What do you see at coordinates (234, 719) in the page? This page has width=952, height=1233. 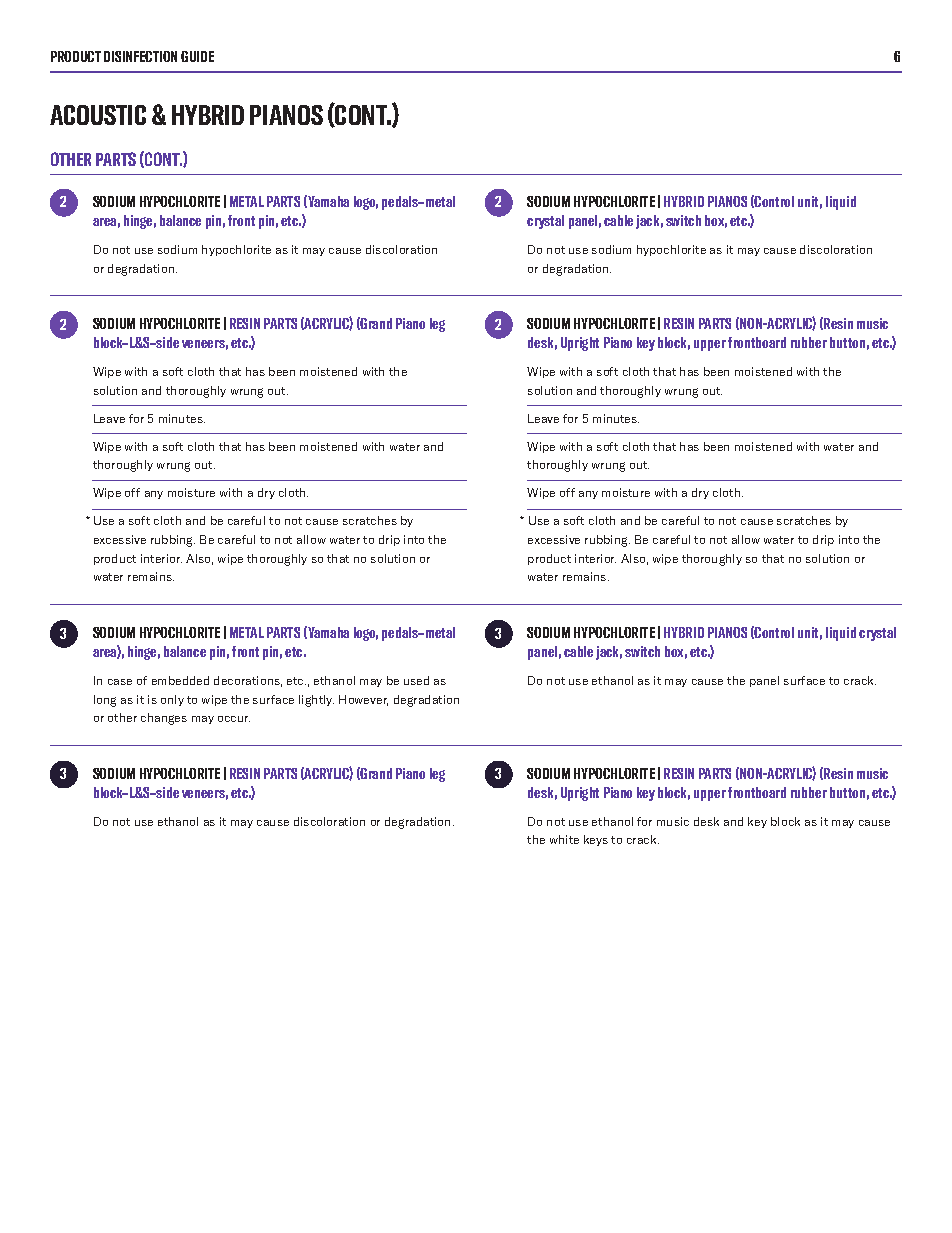 I see `occur` at bounding box center [234, 719].
